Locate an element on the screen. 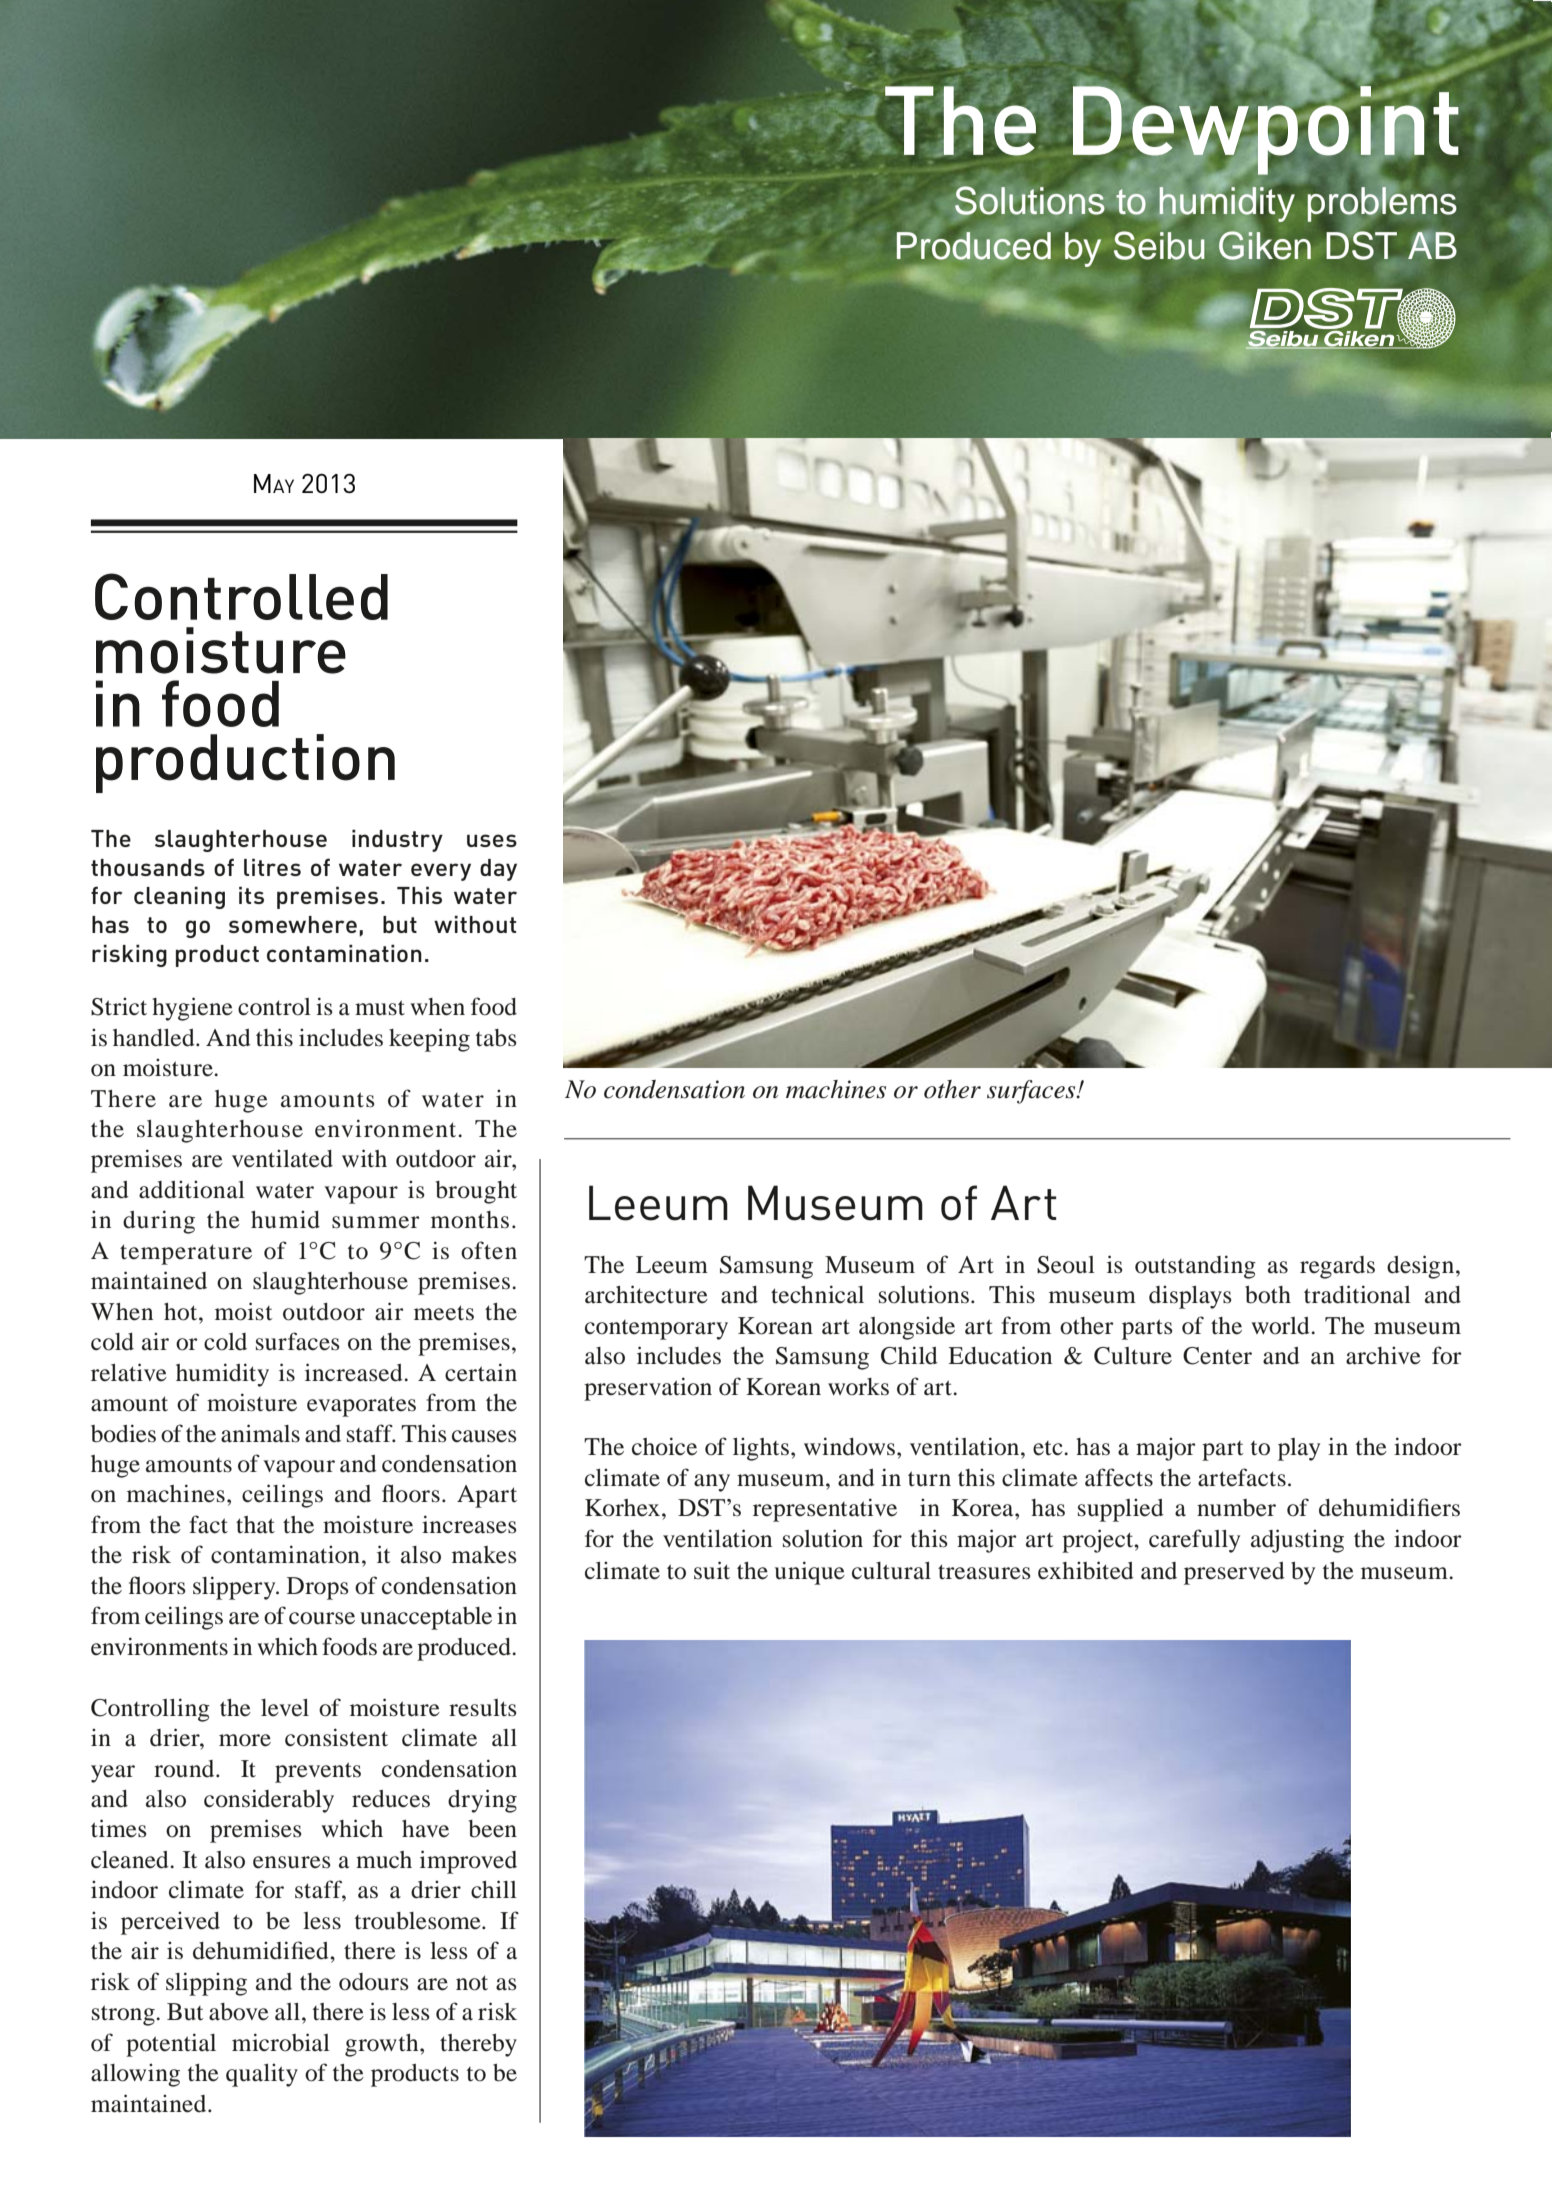  preserved is located at coordinates (1234, 1573).
